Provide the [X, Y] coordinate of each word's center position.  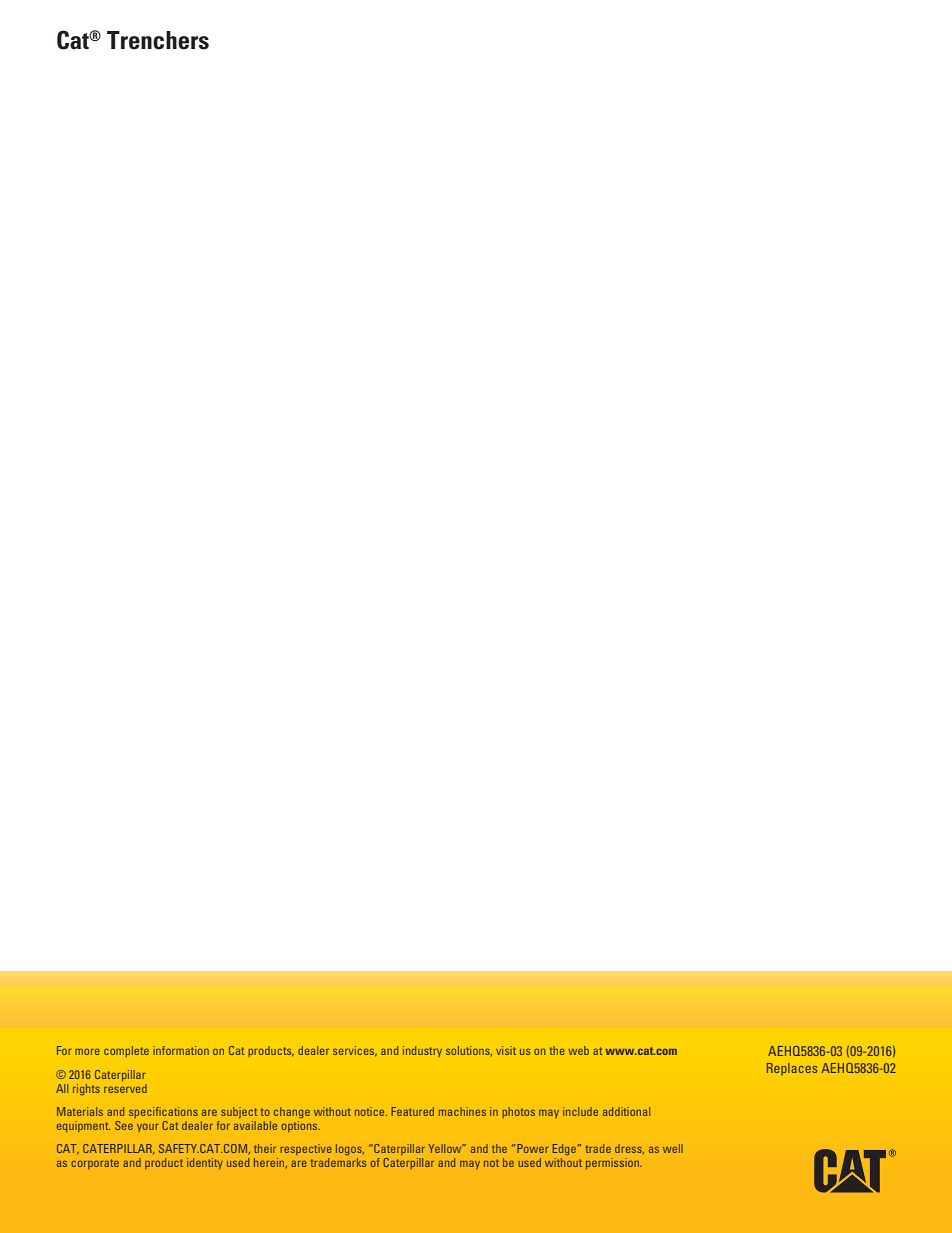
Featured [412, 1111]
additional [626, 1111]
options [301, 1126]
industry [422, 1051]
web [578, 1050]
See [124, 1125]
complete [126, 1051]
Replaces [792, 1069]
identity [205, 1163]
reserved [125, 1088]
